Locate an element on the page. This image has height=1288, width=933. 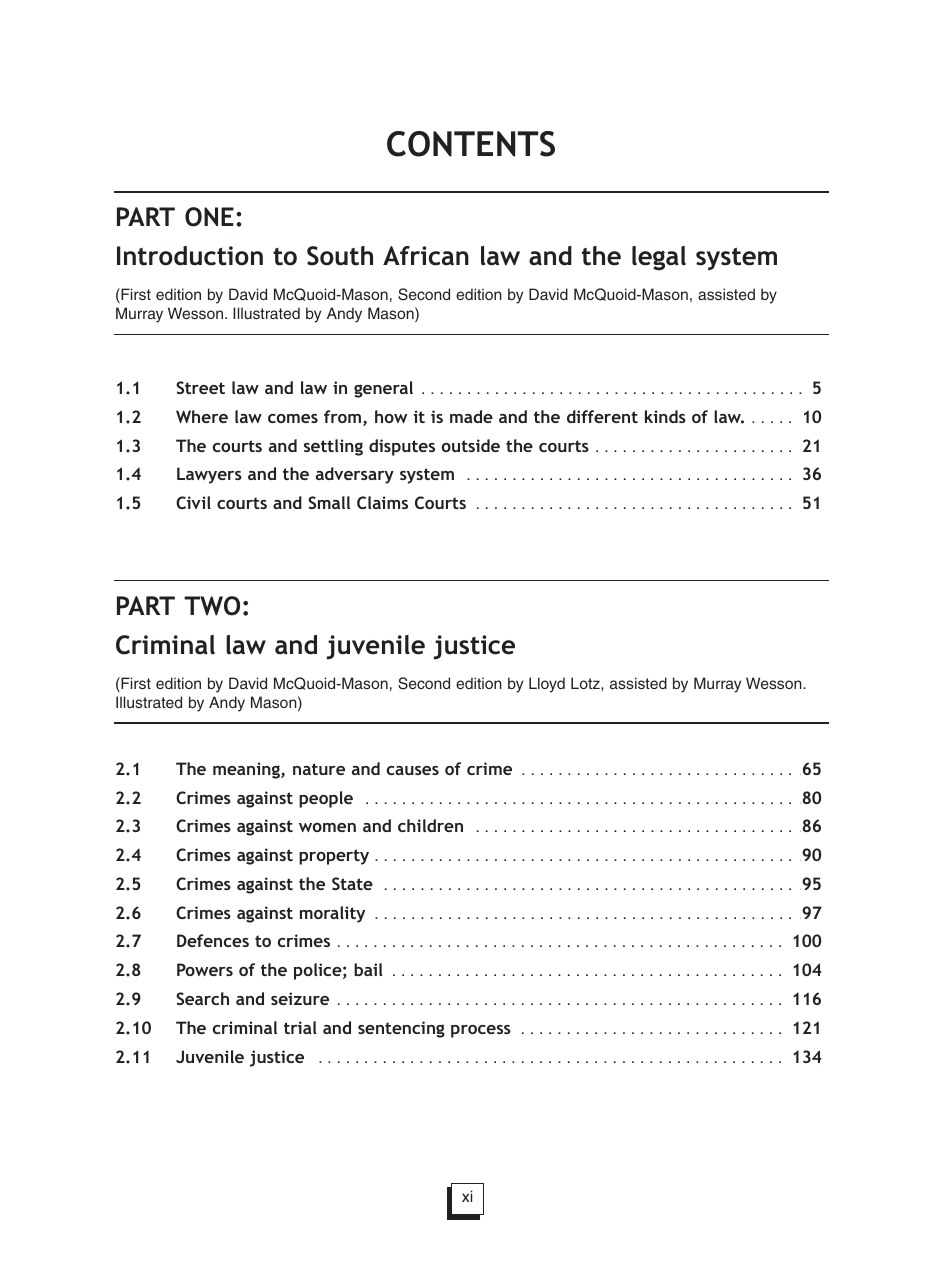
TWO is located at coordinates (212, 606).
